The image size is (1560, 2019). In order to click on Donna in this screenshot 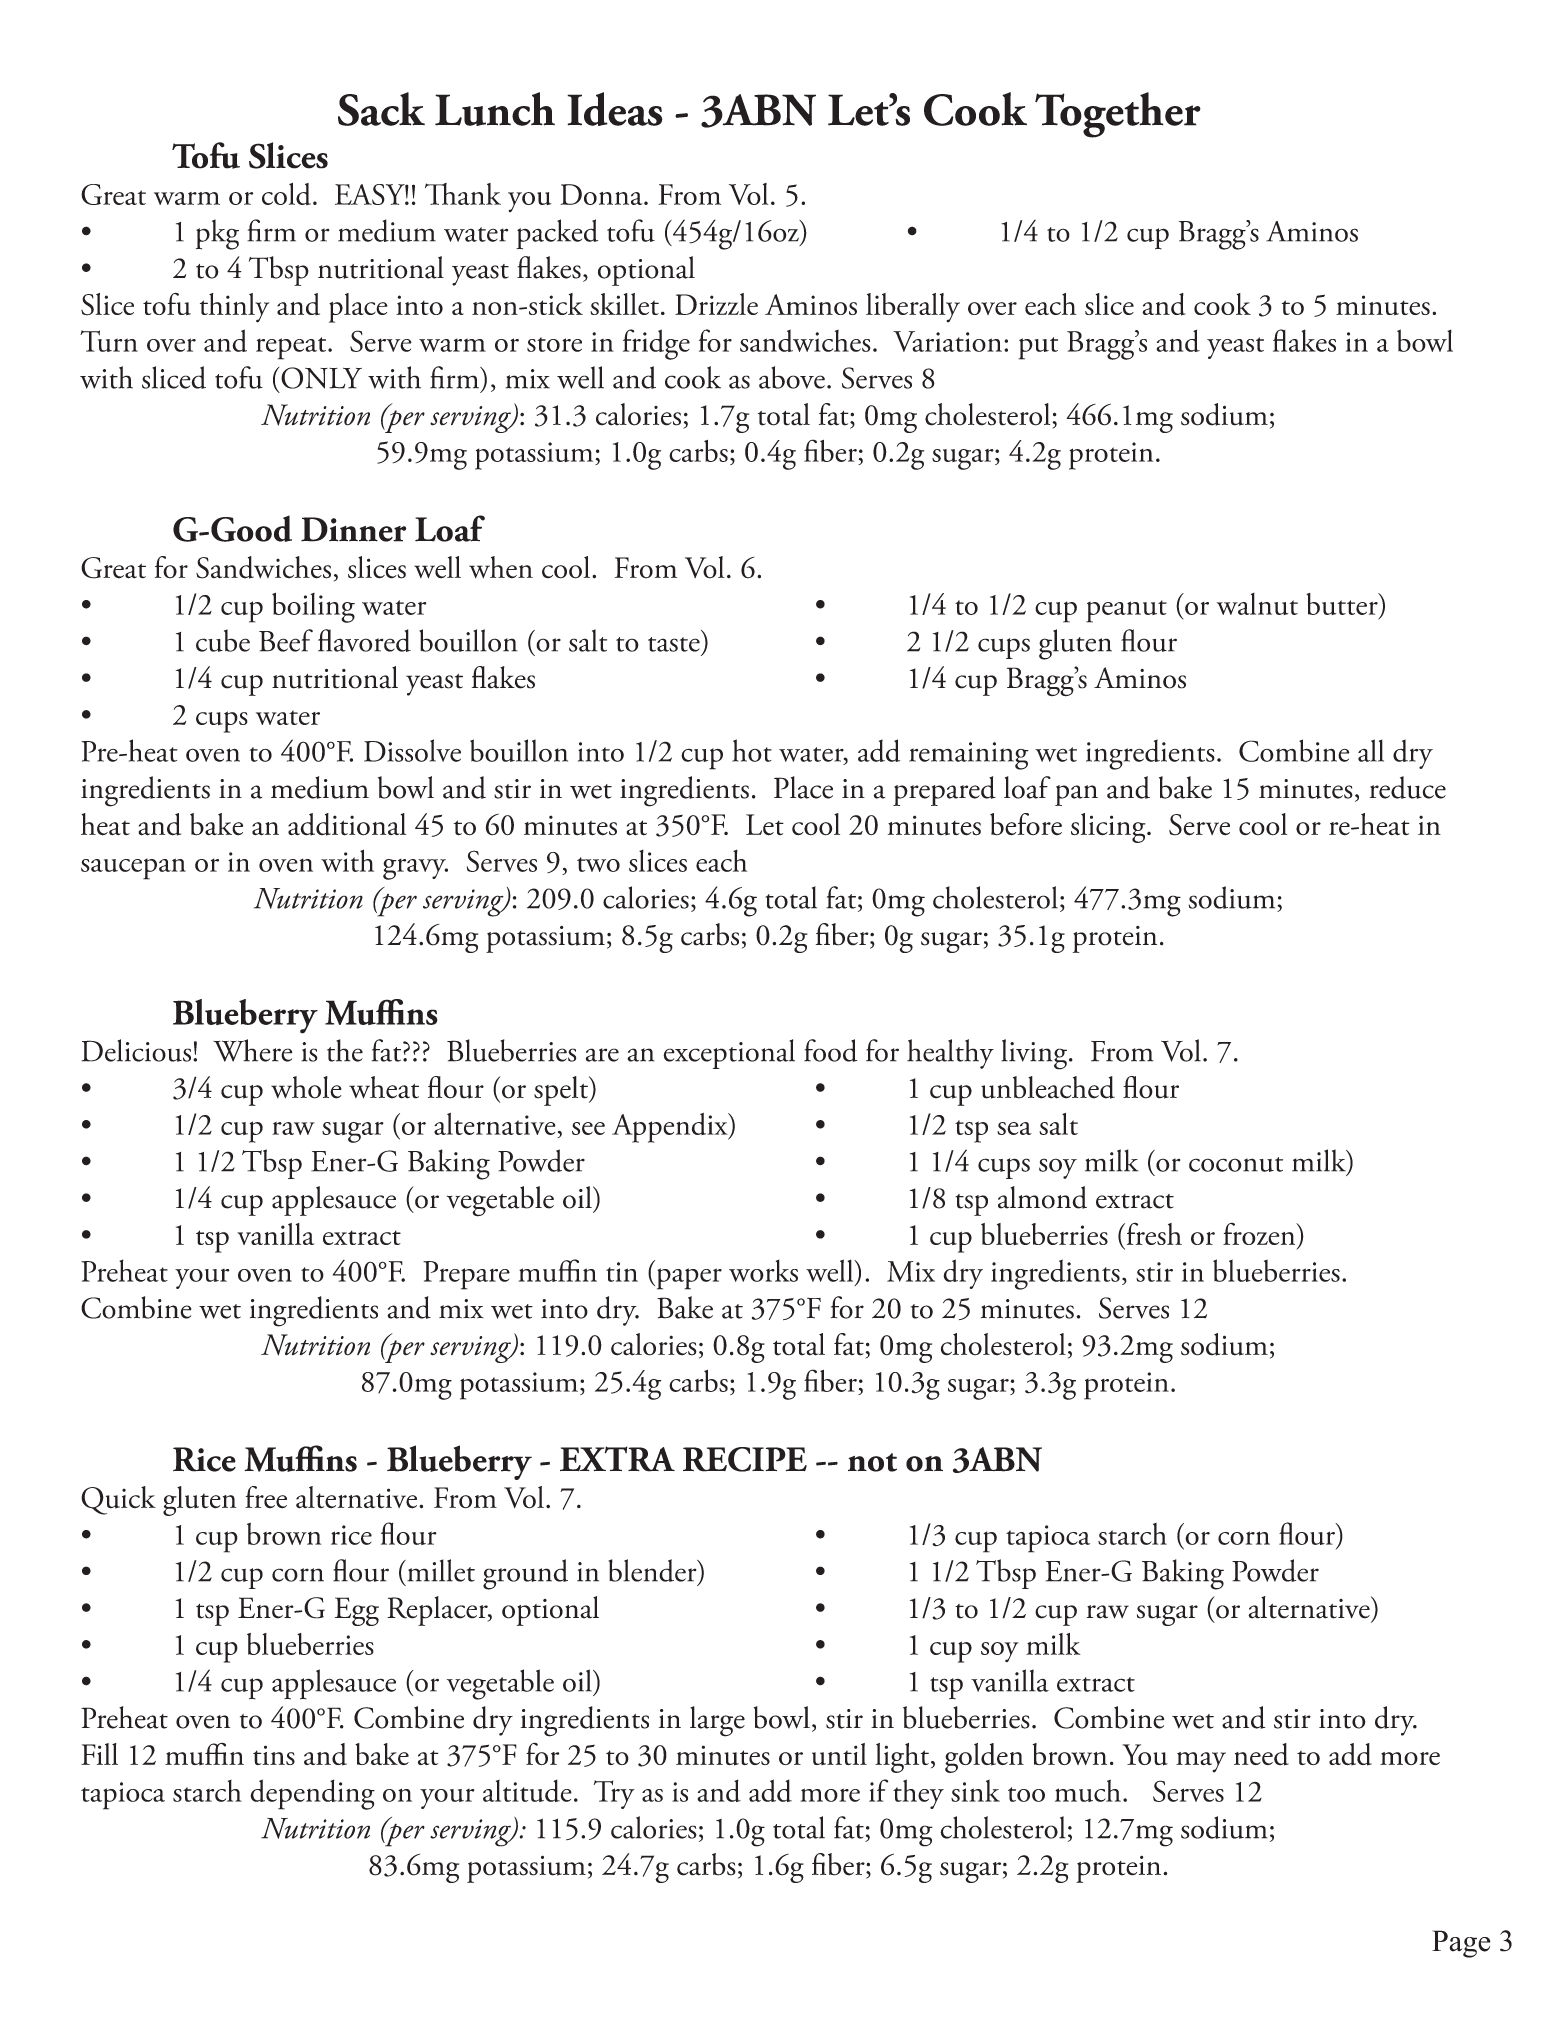, I will do `click(602, 194)`.
